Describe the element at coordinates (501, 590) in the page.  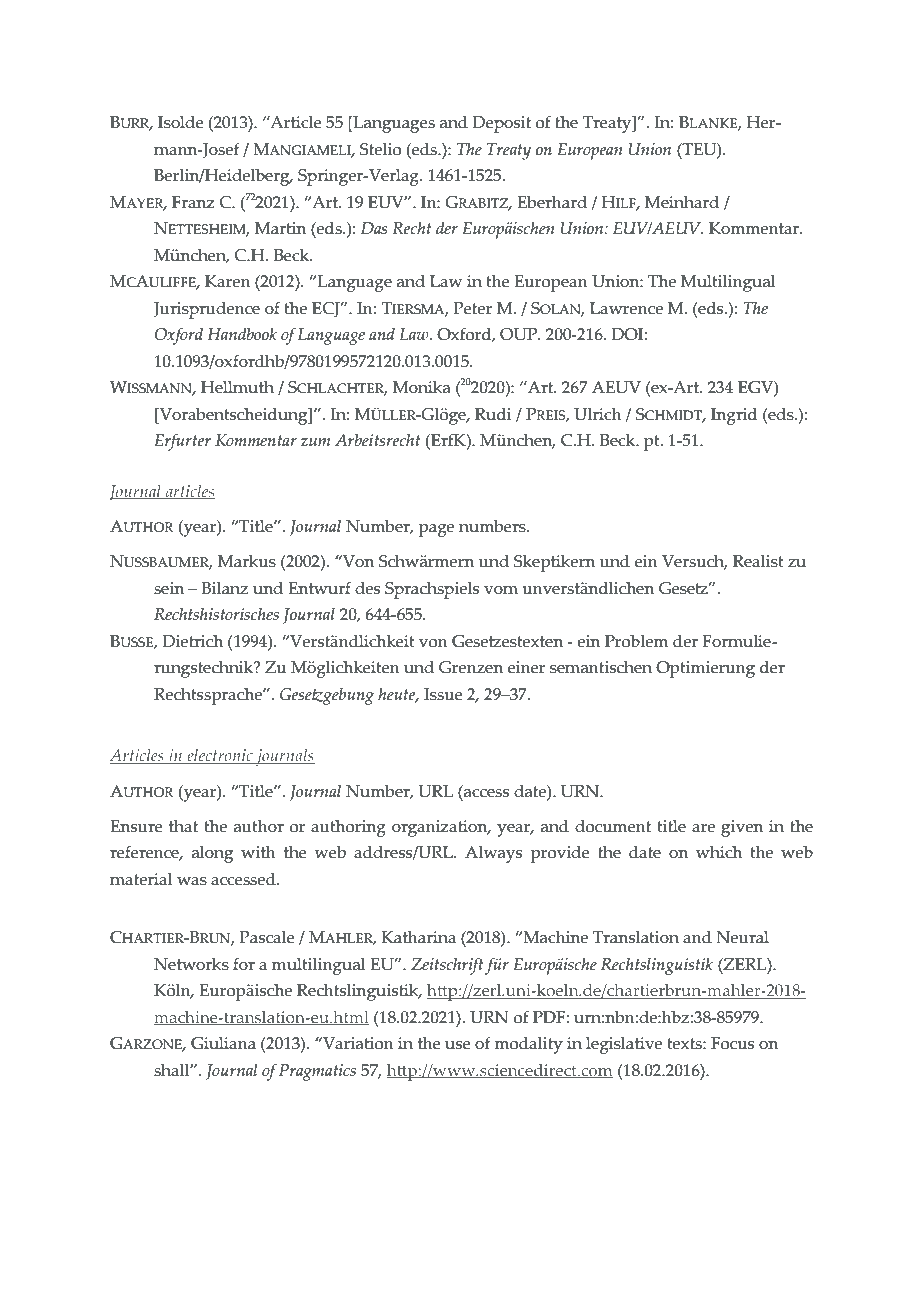
I see `vom` at that location.
